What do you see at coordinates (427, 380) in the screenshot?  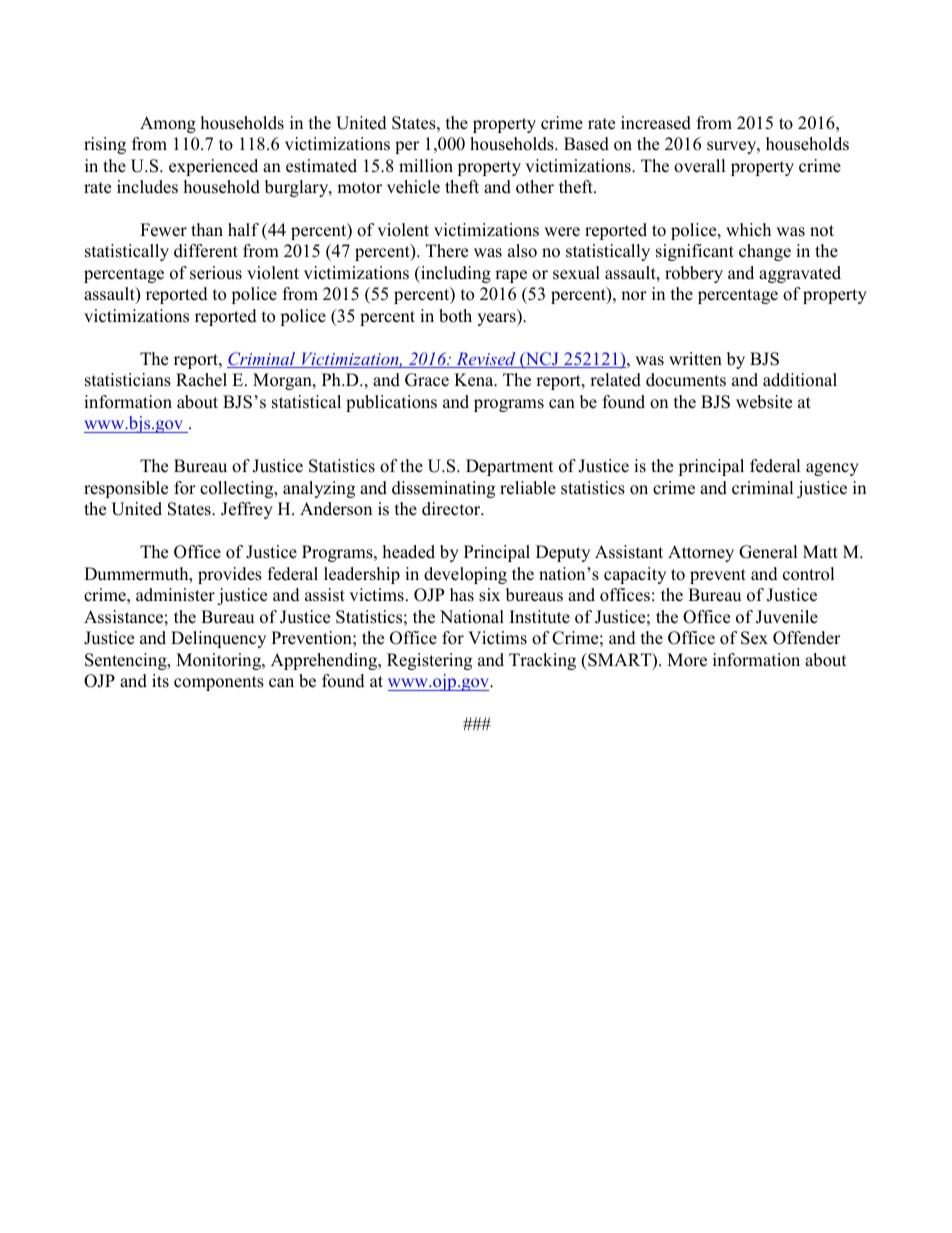 I see `Grace` at bounding box center [427, 380].
